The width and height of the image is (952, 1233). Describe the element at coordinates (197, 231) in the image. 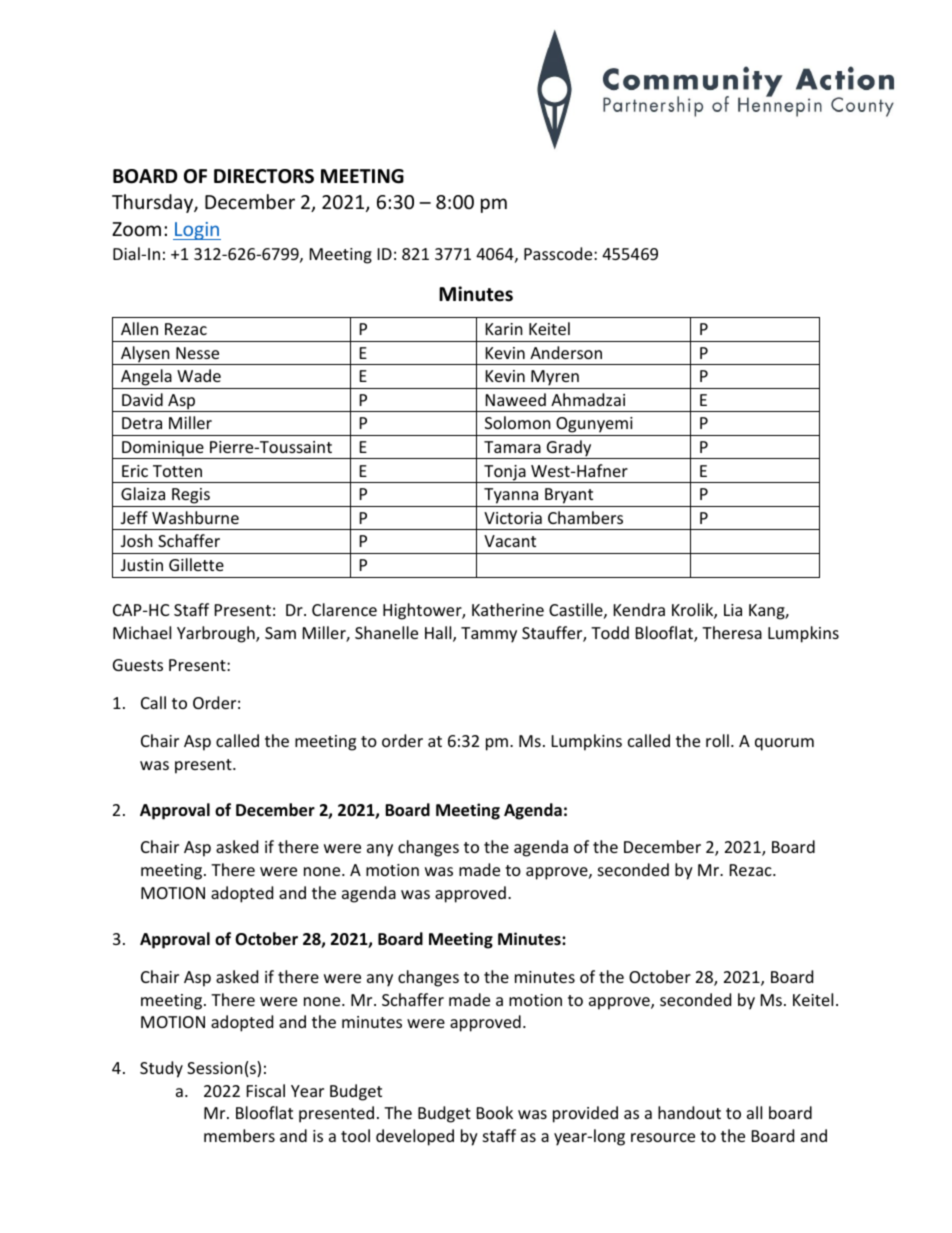

I see `Login` at that location.
